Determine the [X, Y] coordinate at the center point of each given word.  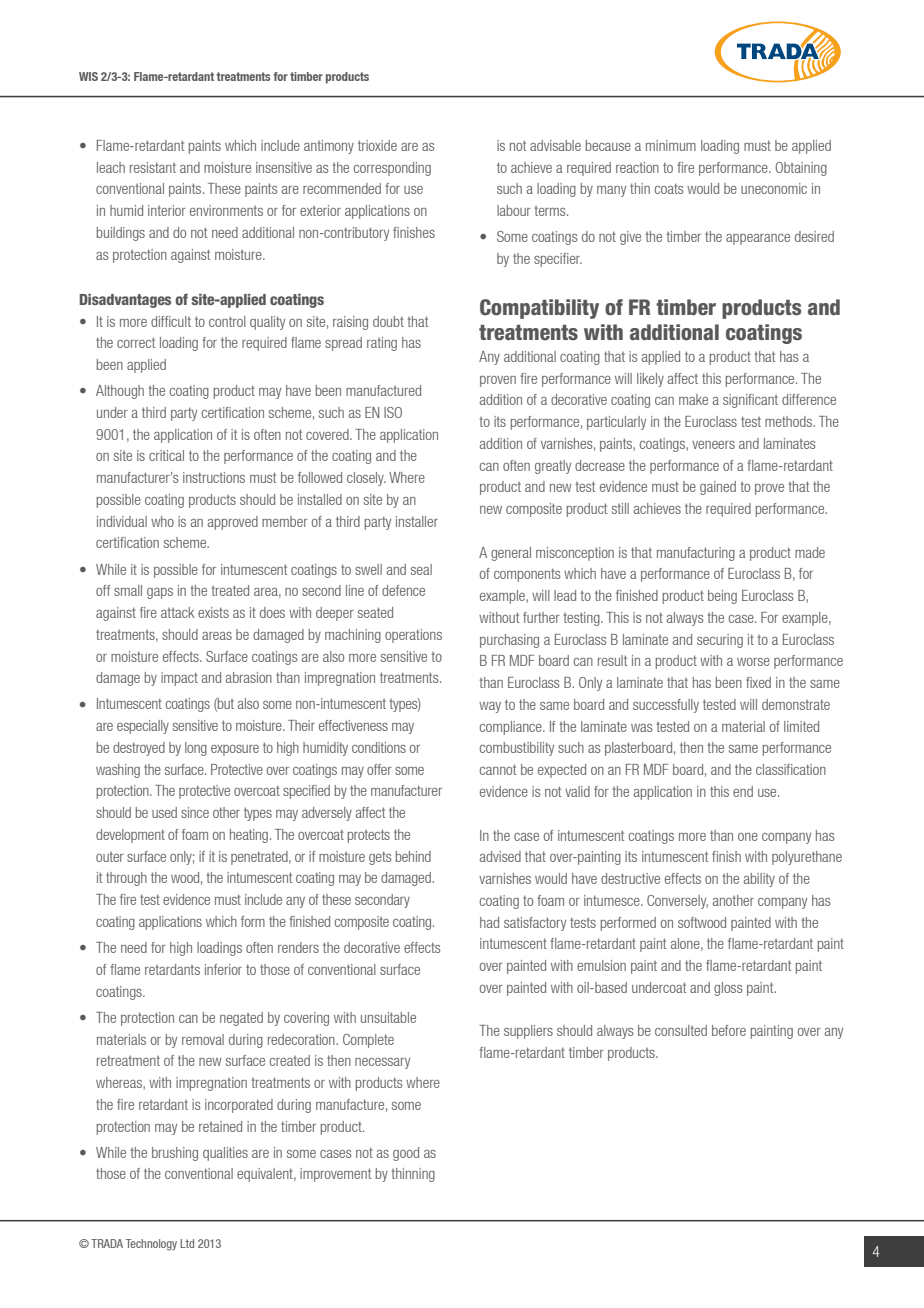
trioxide [377, 145]
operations [413, 636]
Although [120, 392]
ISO [393, 412]
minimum [671, 145]
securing [720, 641]
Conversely [677, 902]
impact [179, 679]
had [489, 922]
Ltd [187, 1243]
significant [750, 401]
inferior [223, 969]
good [406, 1154]
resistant [153, 167]
